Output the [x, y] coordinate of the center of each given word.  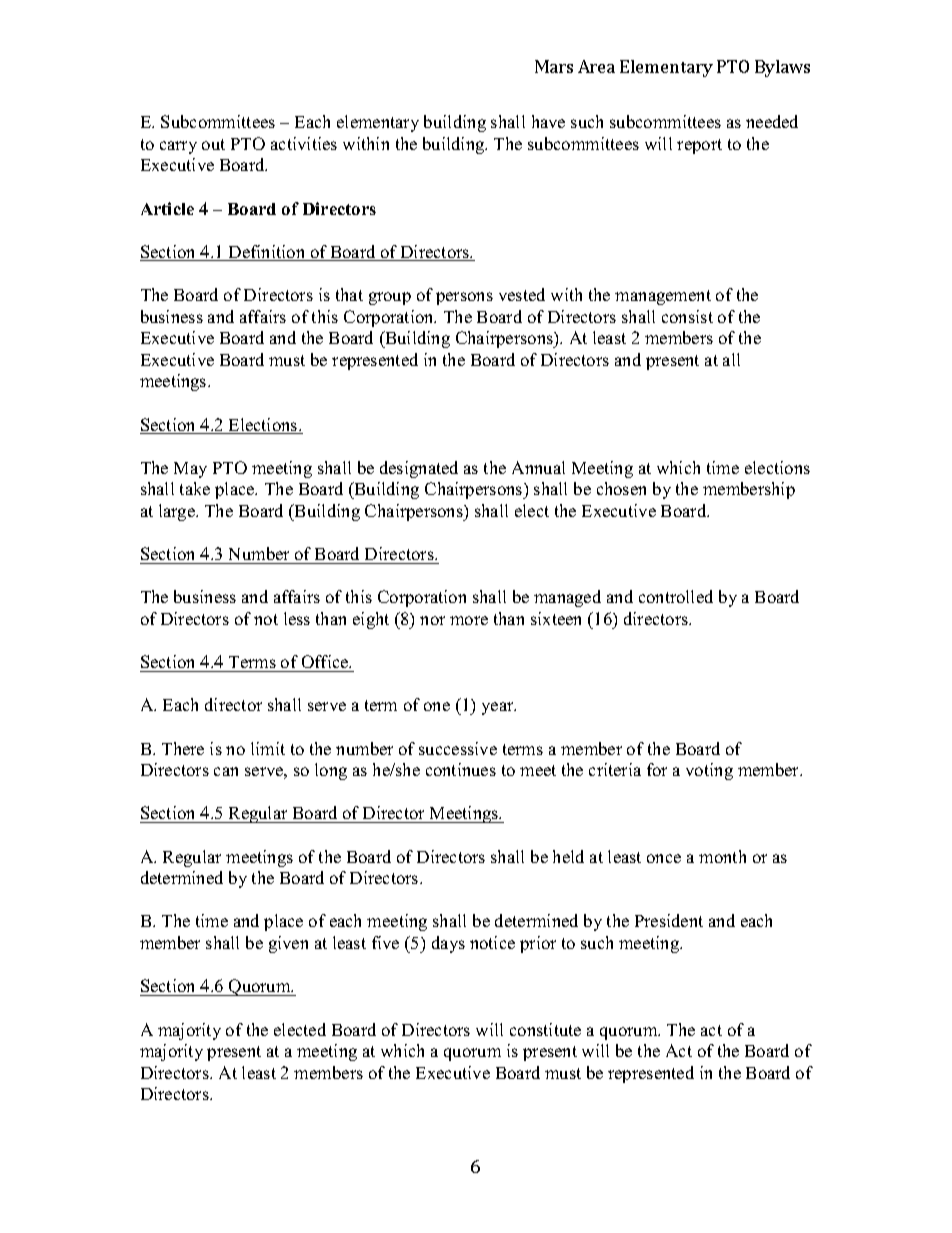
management [663, 297]
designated [419, 469]
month [722, 856]
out [213, 144]
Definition [267, 253]
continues [461, 769]
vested [522, 294]
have [548, 121]
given [288, 944]
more [469, 620]
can [226, 771]
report [699, 146]
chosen [621, 488]
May [190, 470]
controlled [676, 596]
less [297, 618]
